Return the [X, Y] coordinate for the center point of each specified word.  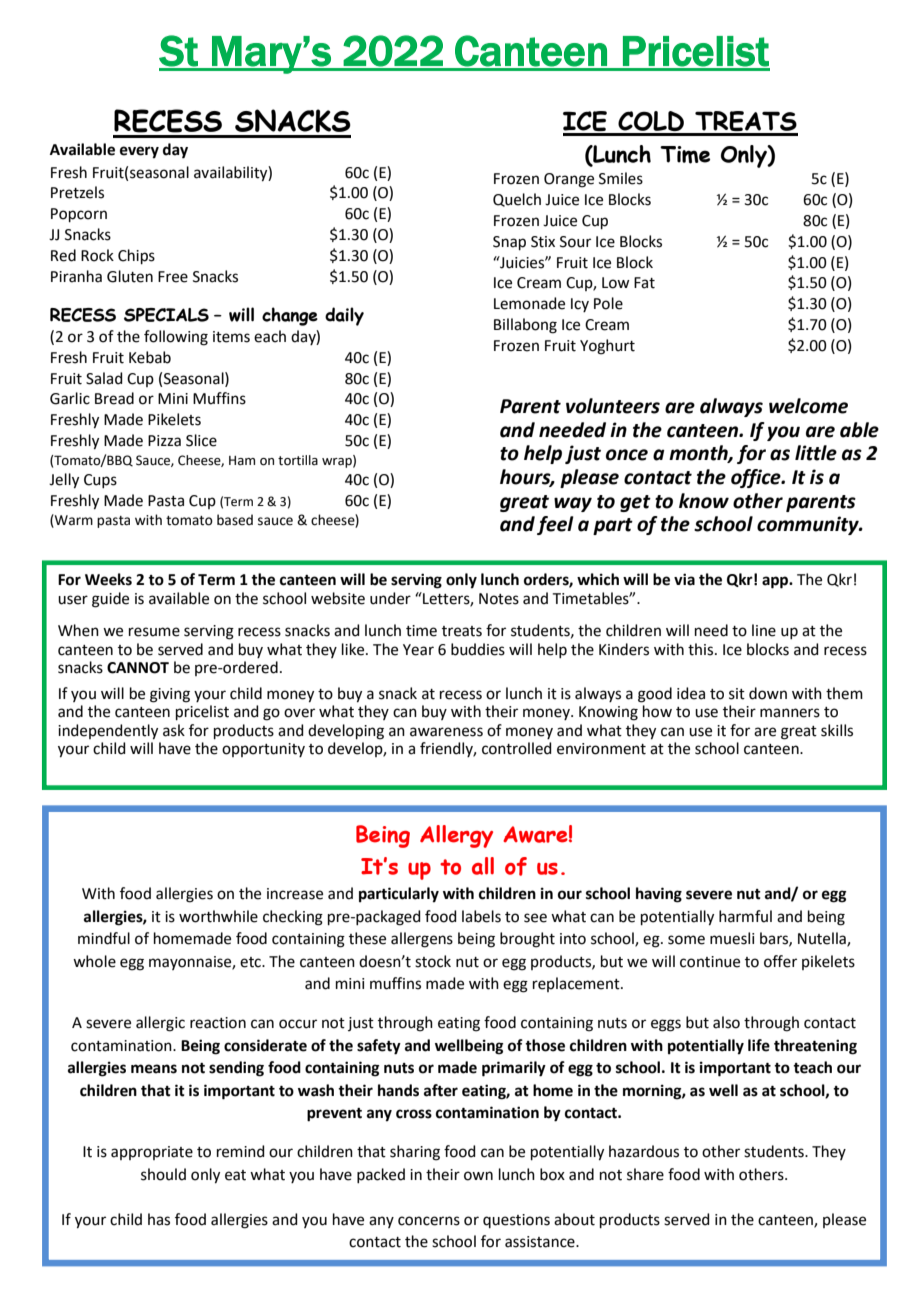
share [645, 1174]
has [159, 1219]
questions [516, 1221]
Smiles [621, 178]
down [768, 693]
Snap [509, 243]
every [139, 152]
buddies [478, 649]
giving [170, 695]
